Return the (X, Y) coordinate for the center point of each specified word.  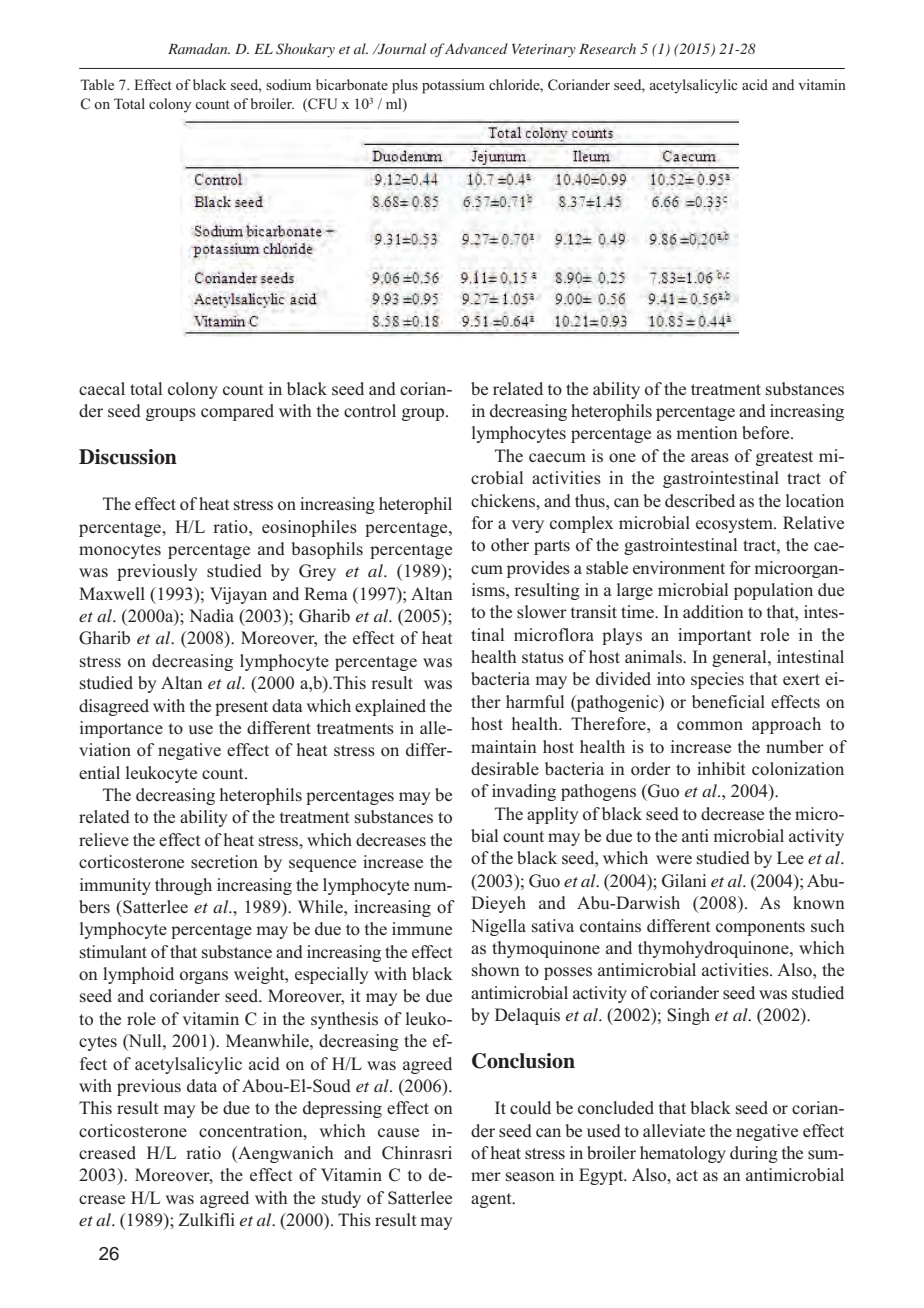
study (341, 1199)
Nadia (211, 615)
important (714, 636)
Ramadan (199, 48)
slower (542, 612)
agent (492, 1200)
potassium (453, 86)
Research (607, 48)
